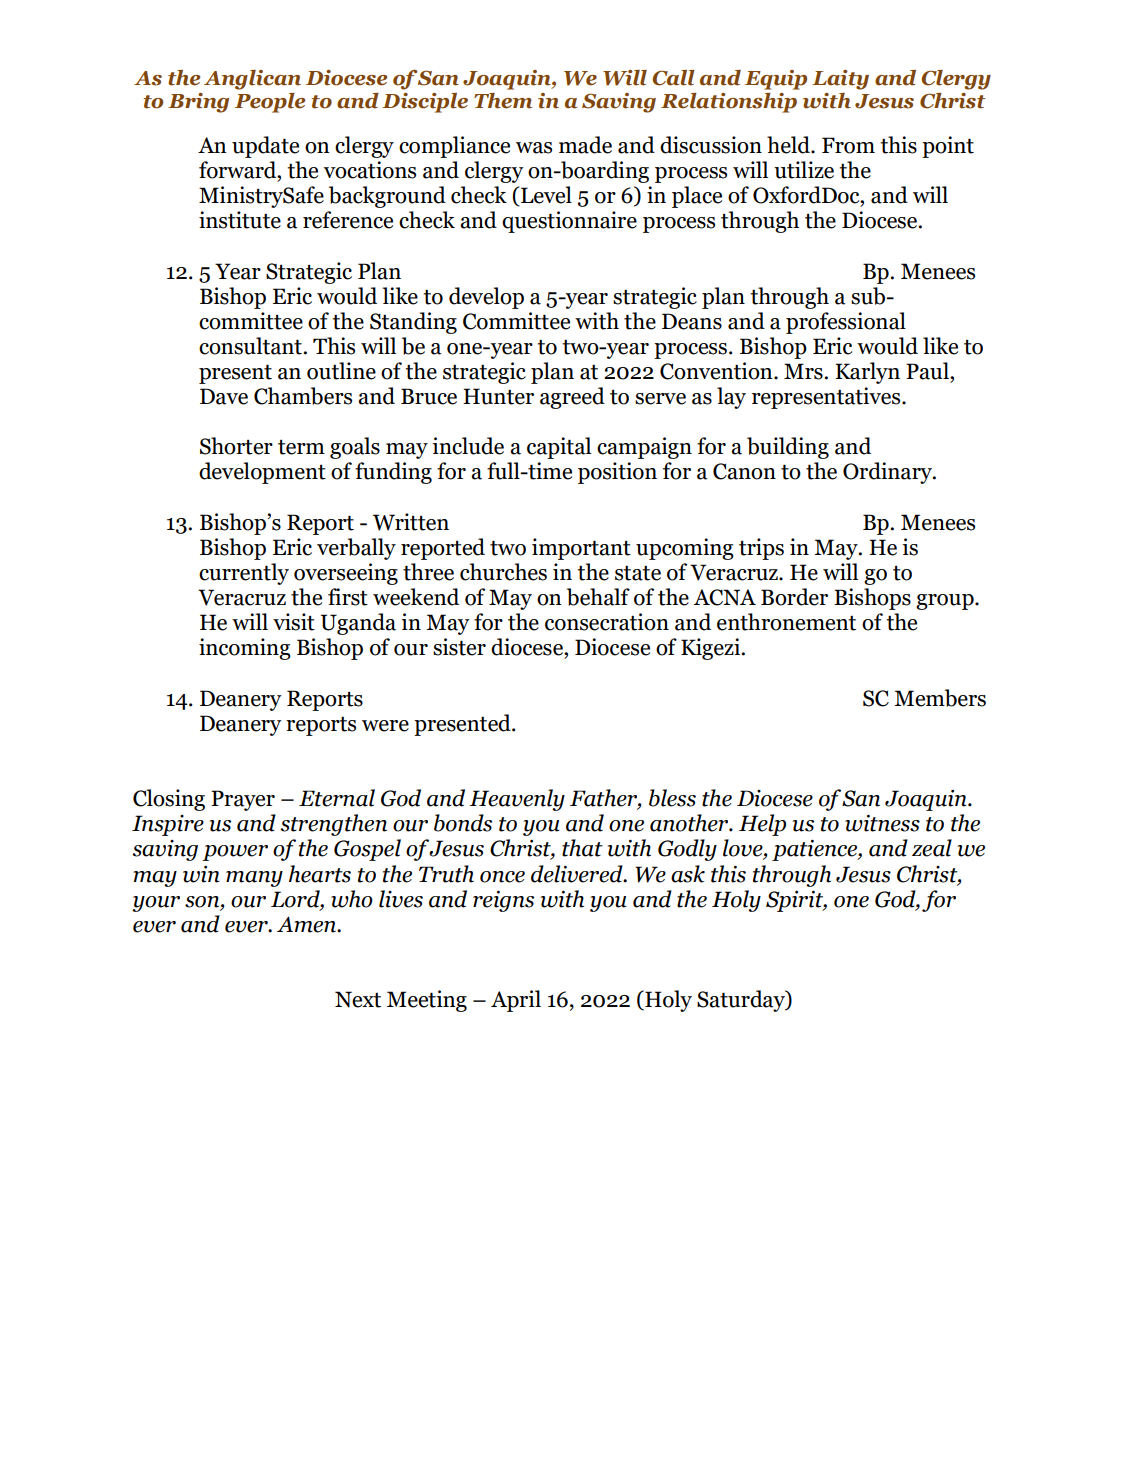  What do you see at coordinates (244, 574) in the screenshot?
I see `currently` at bounding box center [244, 574].
